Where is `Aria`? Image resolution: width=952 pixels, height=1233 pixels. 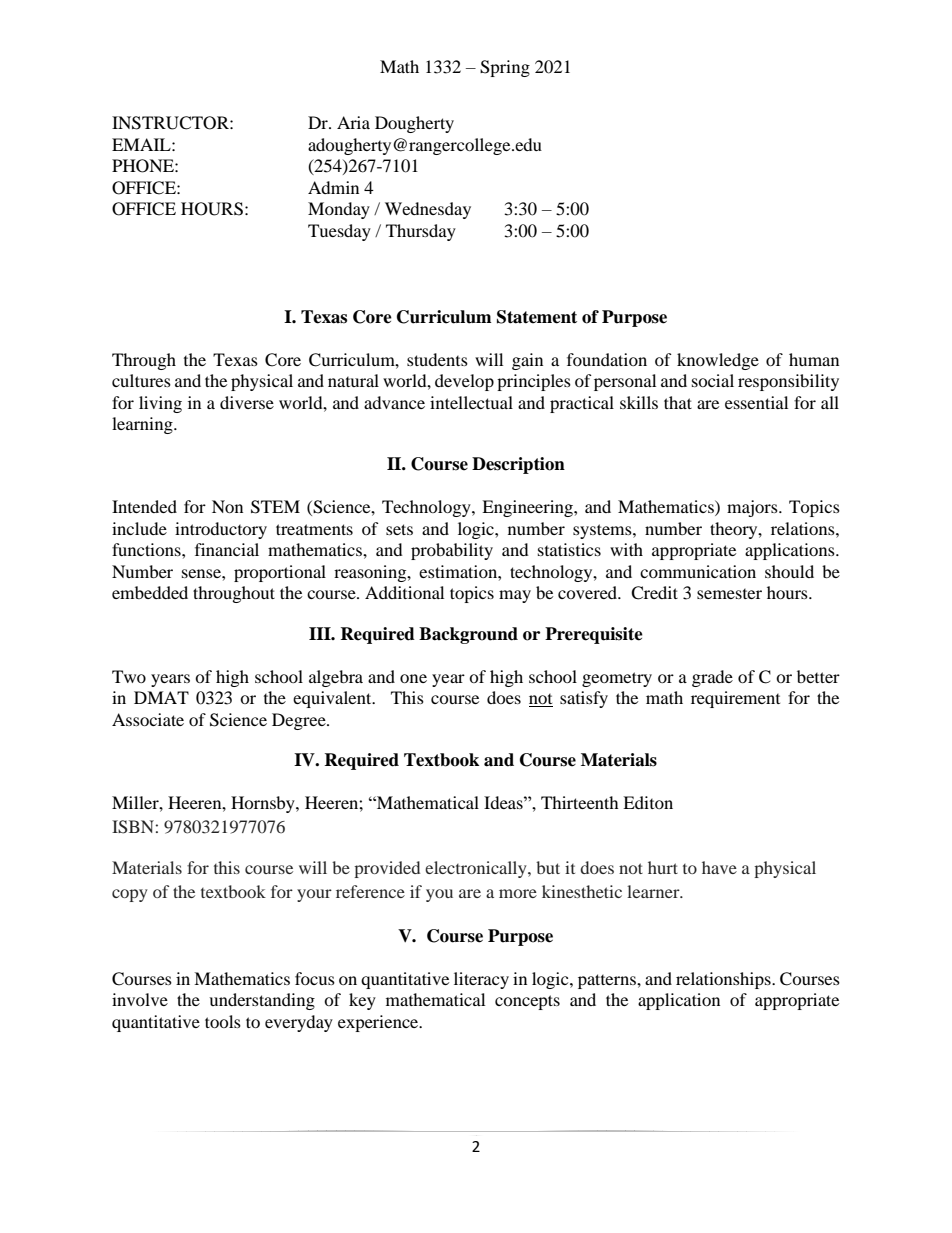 Aria is located at coordinates (353, 122).
